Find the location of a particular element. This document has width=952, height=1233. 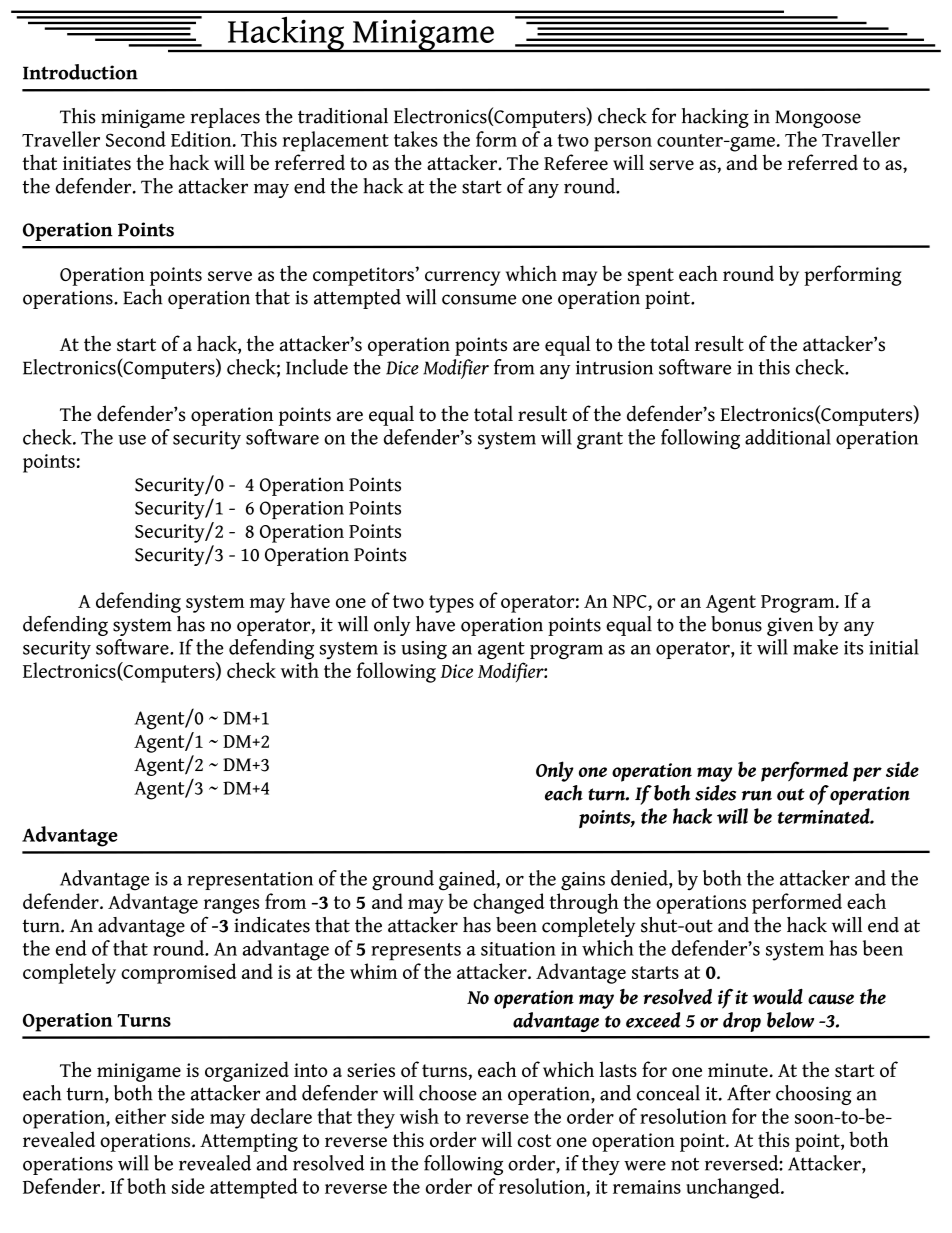

replaces is located at coordinates (225, 118).
